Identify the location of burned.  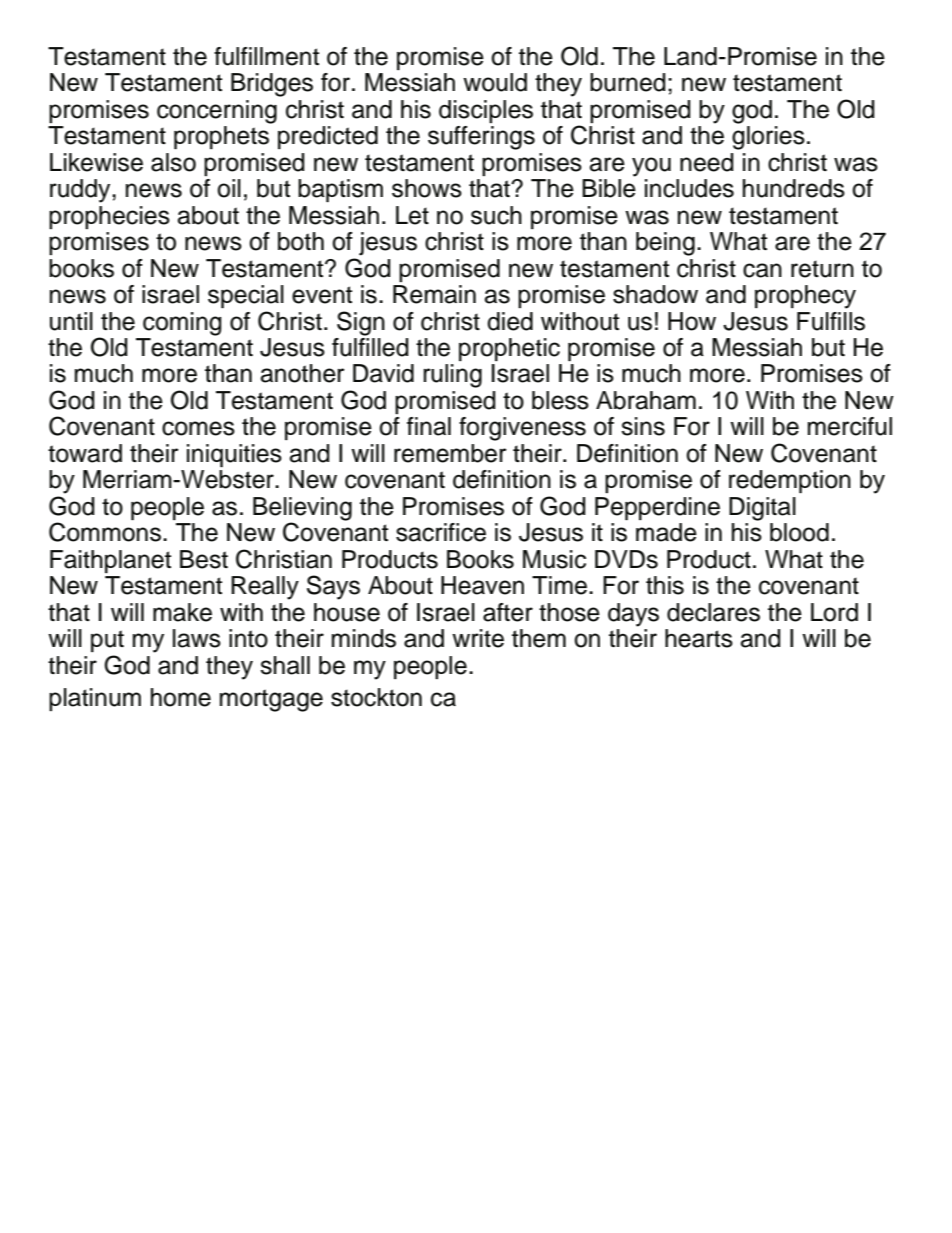
(628, 82).
